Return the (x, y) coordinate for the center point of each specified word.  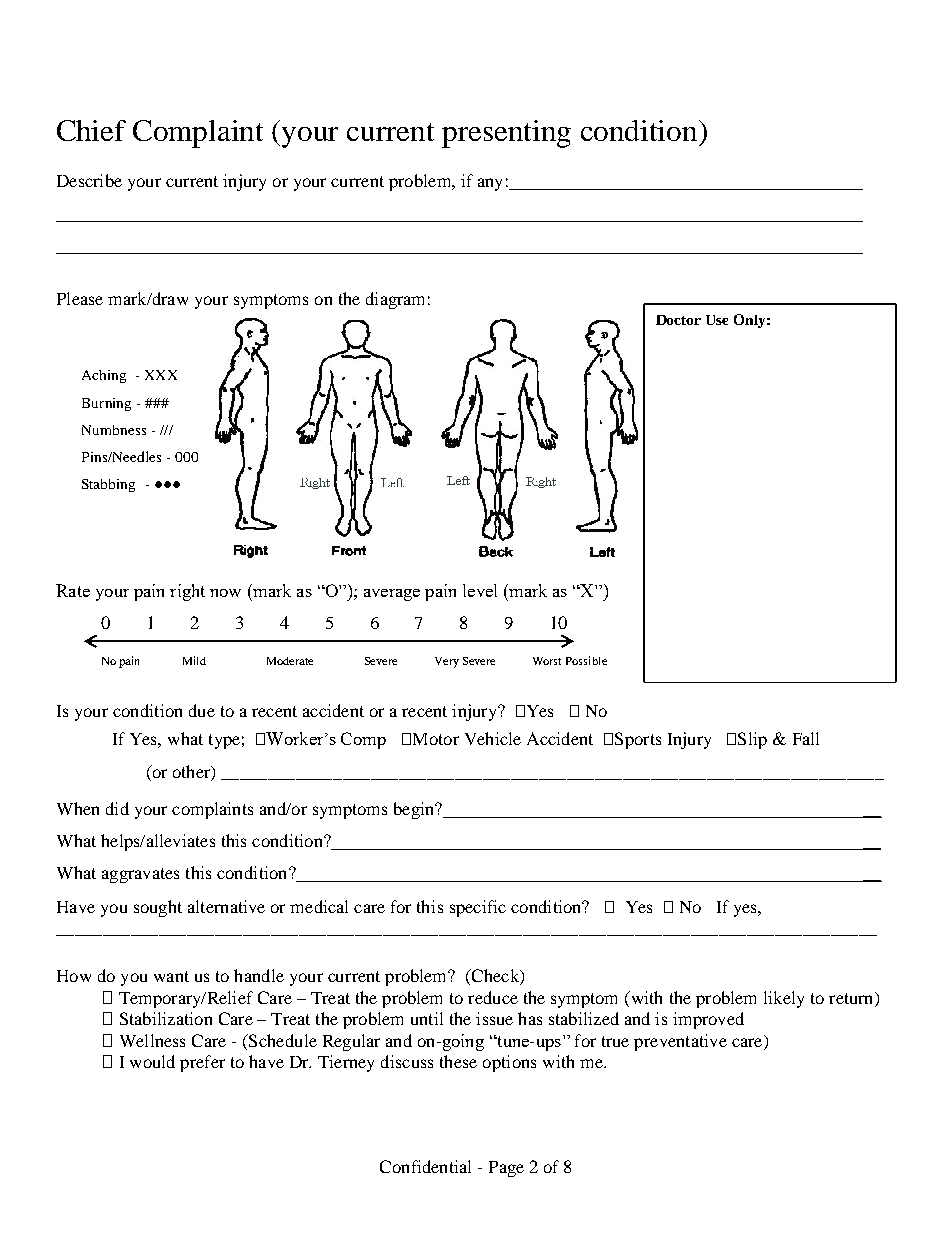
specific (478, 908)
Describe (89, 180)
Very (447, 662)
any (490, 184)
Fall (806, 738)
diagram (395, 300)
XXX (161, 375)
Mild (194, 660)
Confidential (425, 1166)
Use (717, 320)
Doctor (678, 320)
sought (158, 908)
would (152, 1061)
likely (784, 999)
